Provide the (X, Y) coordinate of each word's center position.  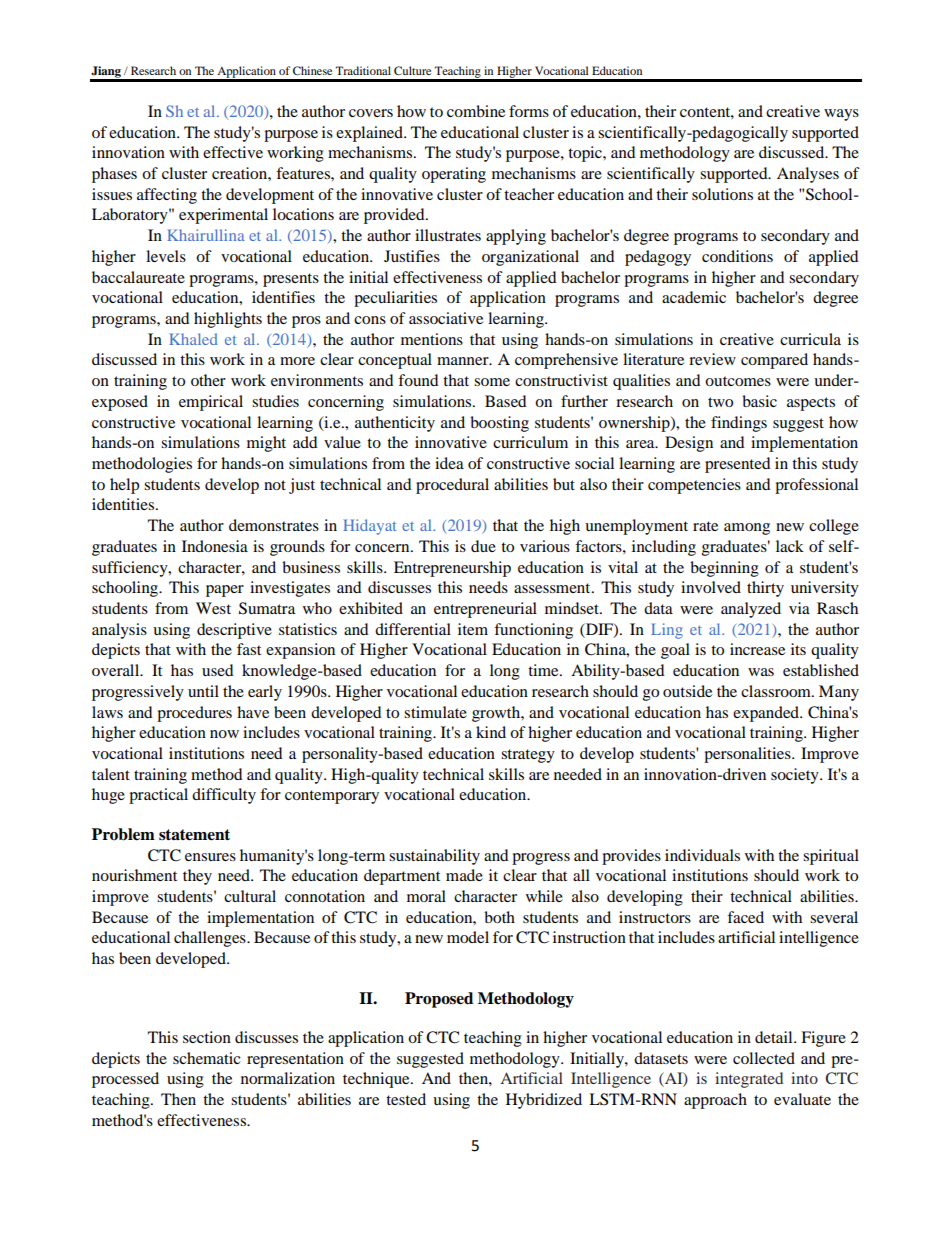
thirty (765, 589)
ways (841, 115)
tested (406, 1099)
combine (476, 111)
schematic (207, 1058)
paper (225, 591)
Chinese (312, 70)
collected (764, 1058)
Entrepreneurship (452, 569)
